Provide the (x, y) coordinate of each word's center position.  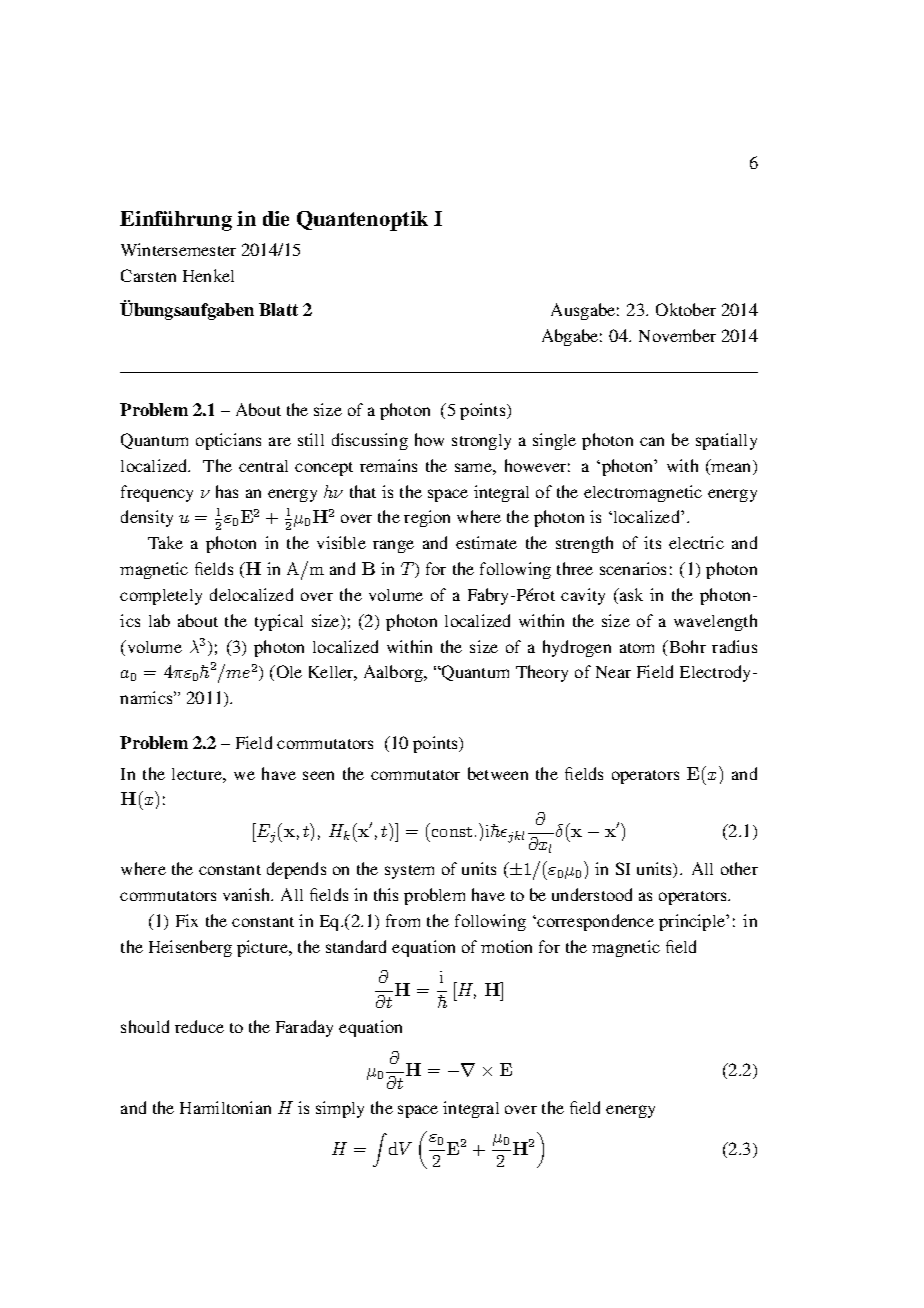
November (677, 335)
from (403, 920)
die (276, 218)
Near (613, 672)
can (652, 441)
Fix (187, 920)
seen (318, 775)
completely (161, 597)
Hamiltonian (225, 1107)
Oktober (686, 309)
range (393, 546)
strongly (481, 442)
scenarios (633, 568)
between (498, 773)
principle (693, 922)
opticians (228, 441)
